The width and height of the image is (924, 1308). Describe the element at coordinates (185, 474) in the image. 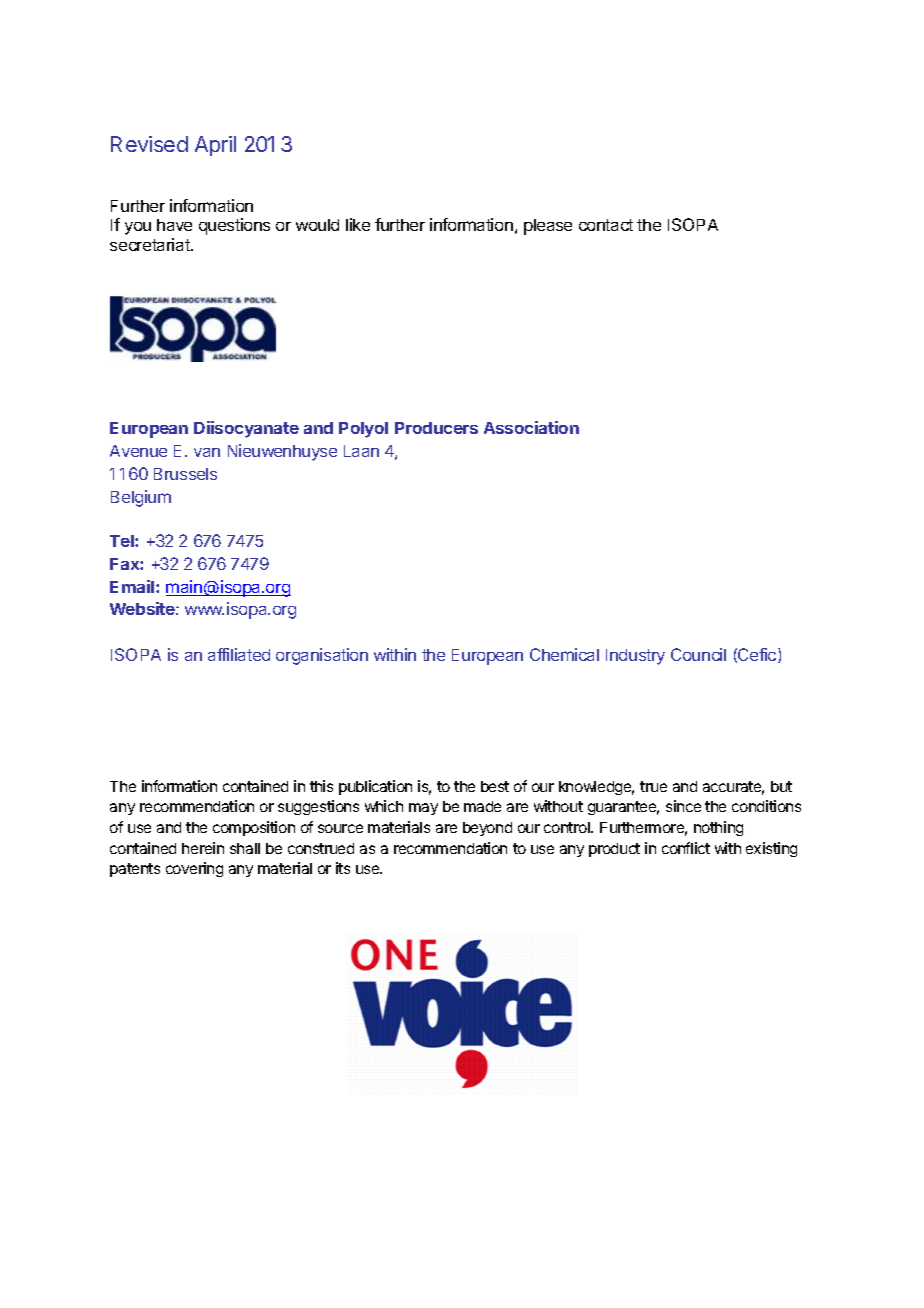

I see `Brussels` at that location.
